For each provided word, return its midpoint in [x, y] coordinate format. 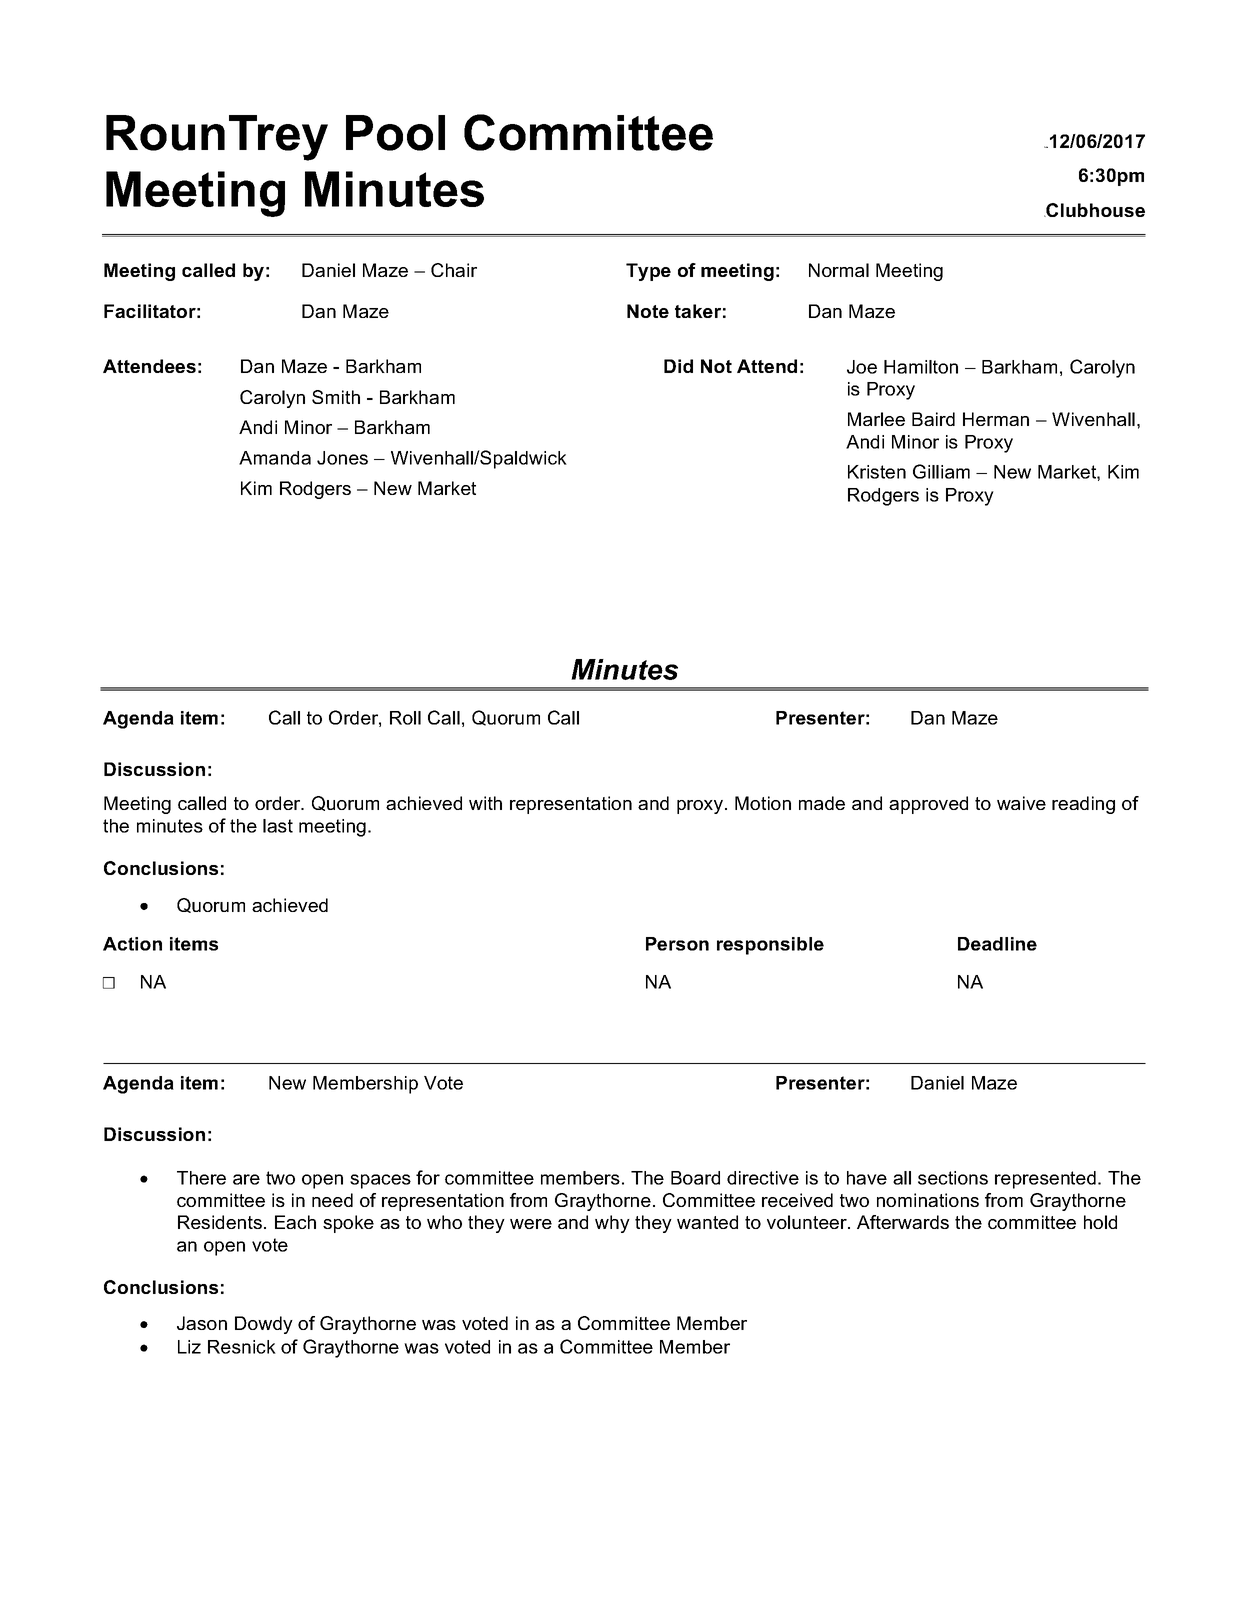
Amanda [275, 458]
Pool [395, 133]
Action [132, 944]
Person [677, 944]
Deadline [997, 944]
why [612, 1224]
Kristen [877, 472]
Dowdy [264, 1325]
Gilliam [941, 471]
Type [648, 272]
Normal [839, 270]
